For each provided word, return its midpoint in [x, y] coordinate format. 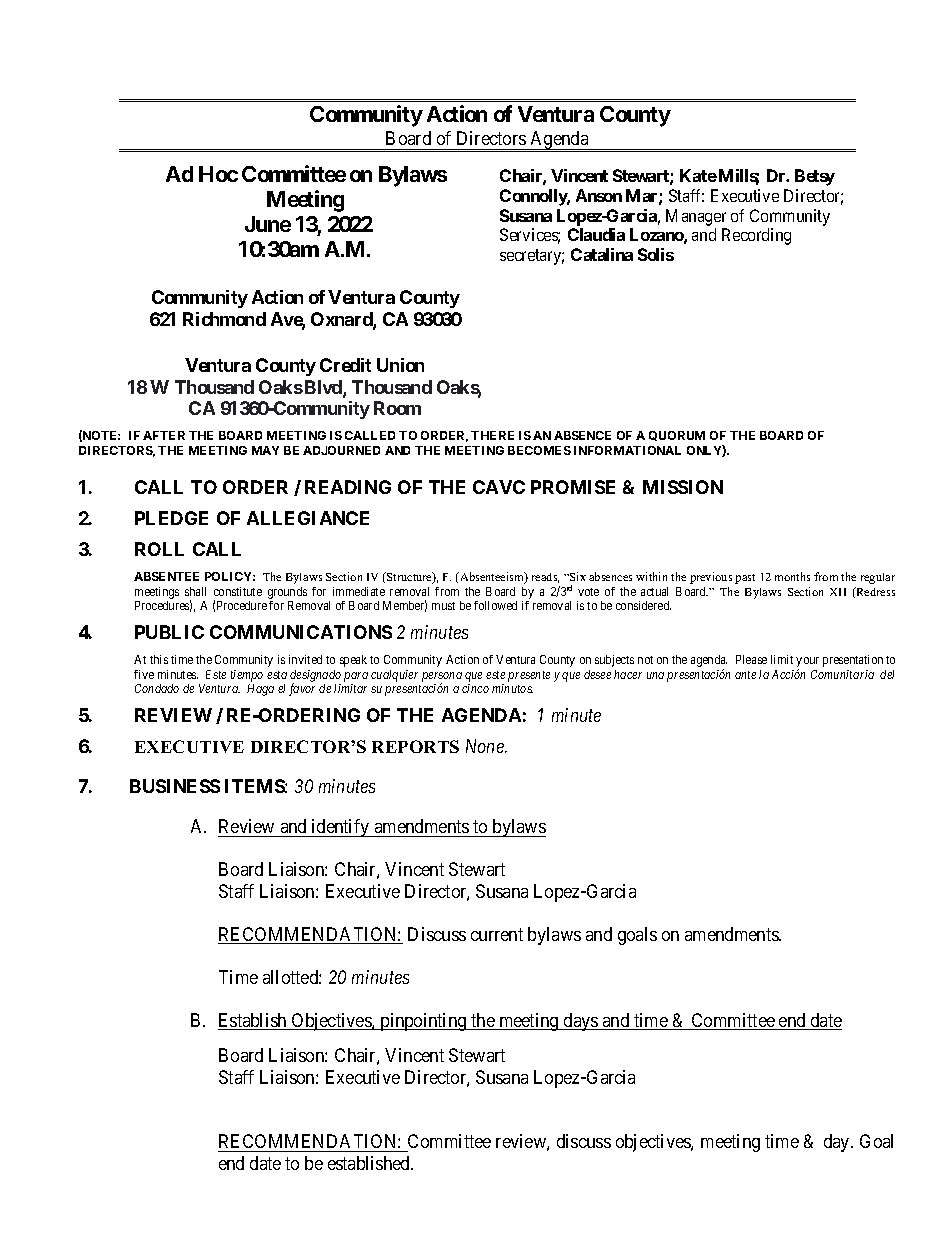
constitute [238, 591]
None [486, 746]
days [581, 1022]
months [792, 576]
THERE [492, 435]
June [268, 224]
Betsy [815, 177]
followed [495, 605]
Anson [599, 195]
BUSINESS [175, 786]
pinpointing [423, 1022]
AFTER [164, 435]
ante [745, 675]
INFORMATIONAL [627, 450]
